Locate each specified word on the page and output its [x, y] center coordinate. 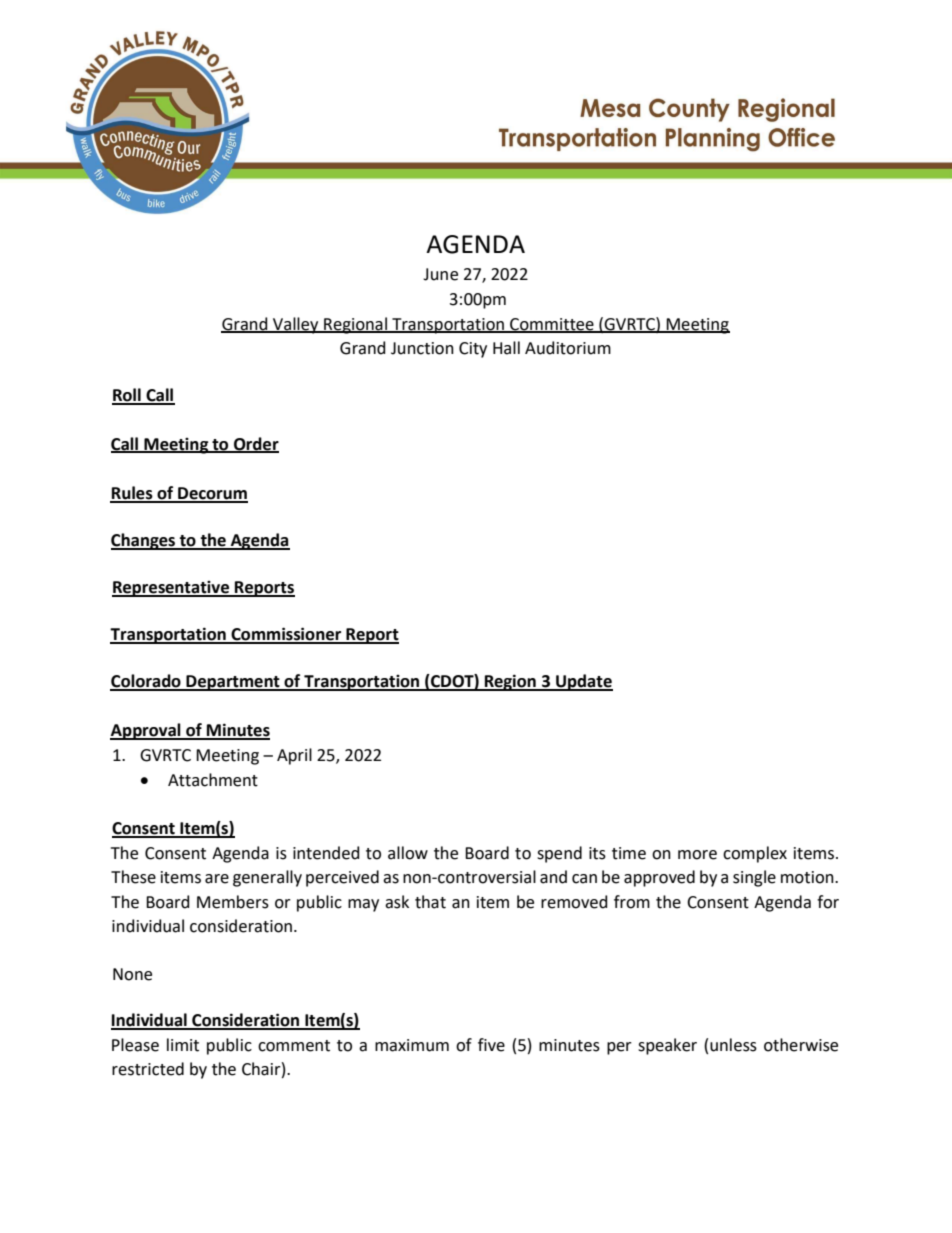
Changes [144, 541]
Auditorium [568, 348]
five [491, 1045]
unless [733, 1045]
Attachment [213, 780]
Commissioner [286, 635]
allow [408, 853]
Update [583, 682]
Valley [296, 325]
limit [183, 1045]
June [440, 274]
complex [755, 854]
